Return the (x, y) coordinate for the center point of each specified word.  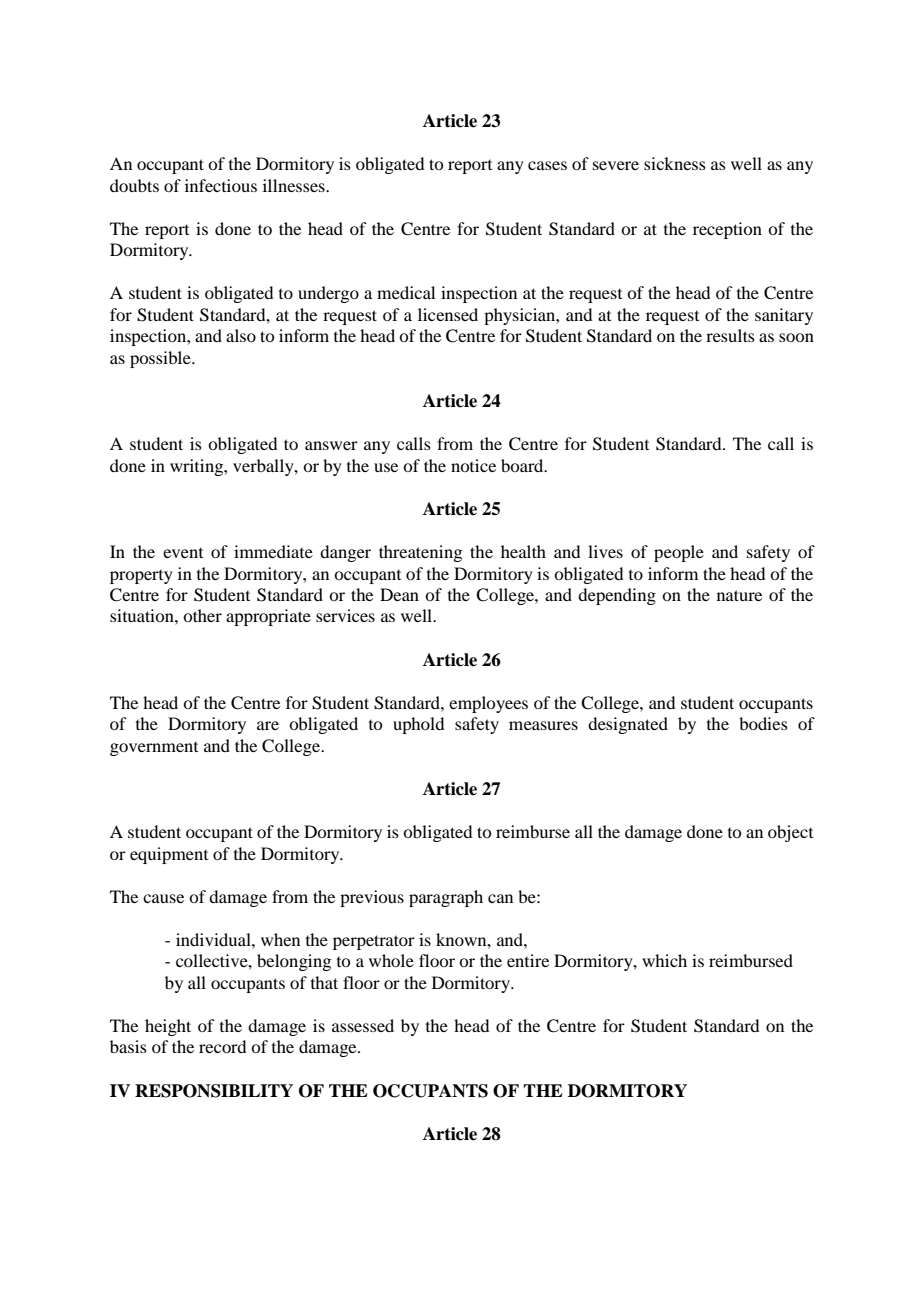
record (222, 1046)
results (730, 335)
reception (727, 230)
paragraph (446, 898)
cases (547, 165)
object (790, 833)
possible (161, 359)
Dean (399, 594)
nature (739, 595)
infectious (221, 185)
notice (473, 465)
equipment (169, 855)
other (202, 615)
